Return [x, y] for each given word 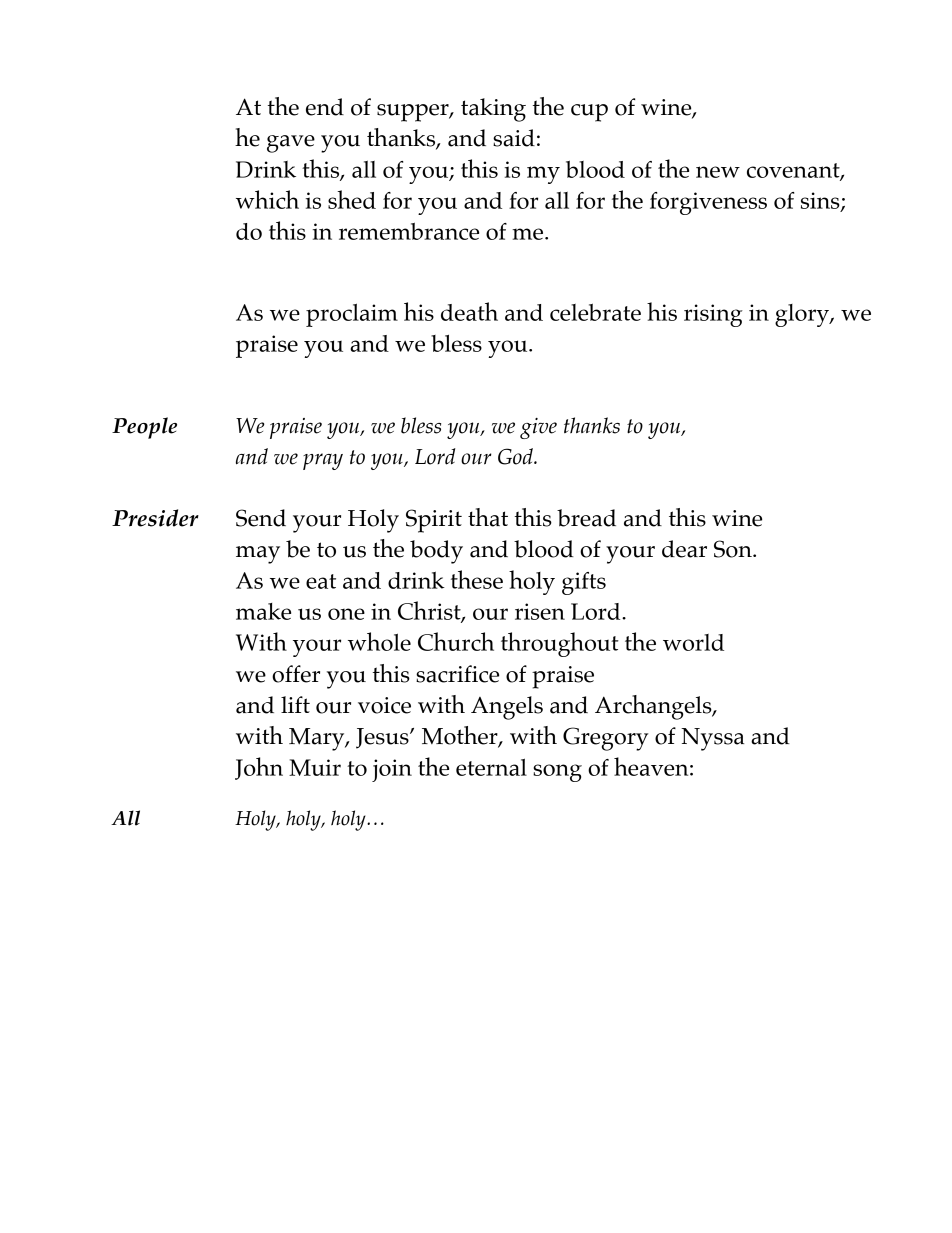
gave [291, 144]
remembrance [409, 231]
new [718, 172]
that [488, 517]
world [693, 642]
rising [713, 315]
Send [261, 518]
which [267, 199]
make [263, 611]
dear [684, 549]
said [514, 138]
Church [456, 641]
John [259, 768]
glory [803, 315]
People [144, 428]
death [469, 311]
